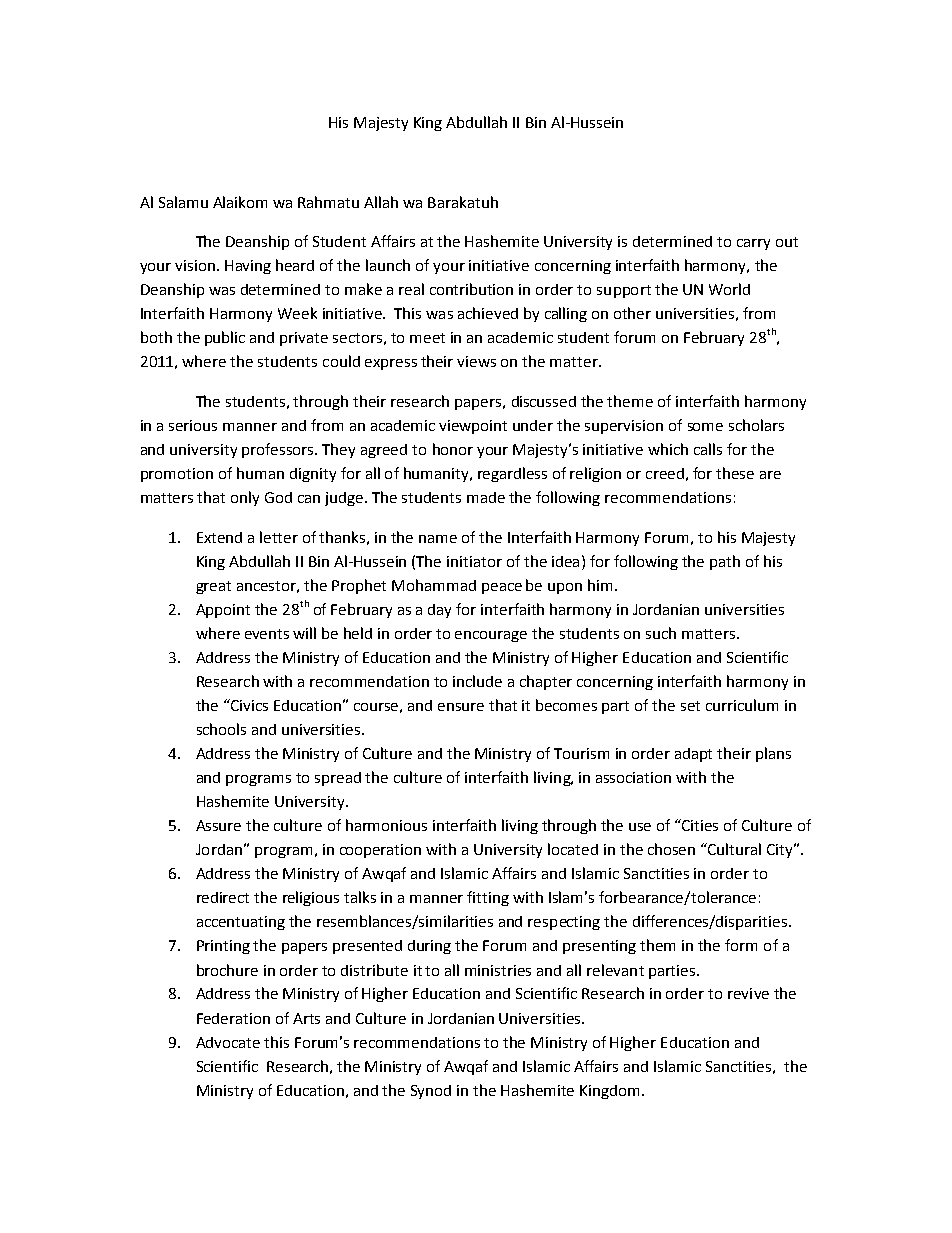  What do you see at coordinates (431, 1092) in the screenshot?
I see `Synod` at bounding box center [431, 1092].
